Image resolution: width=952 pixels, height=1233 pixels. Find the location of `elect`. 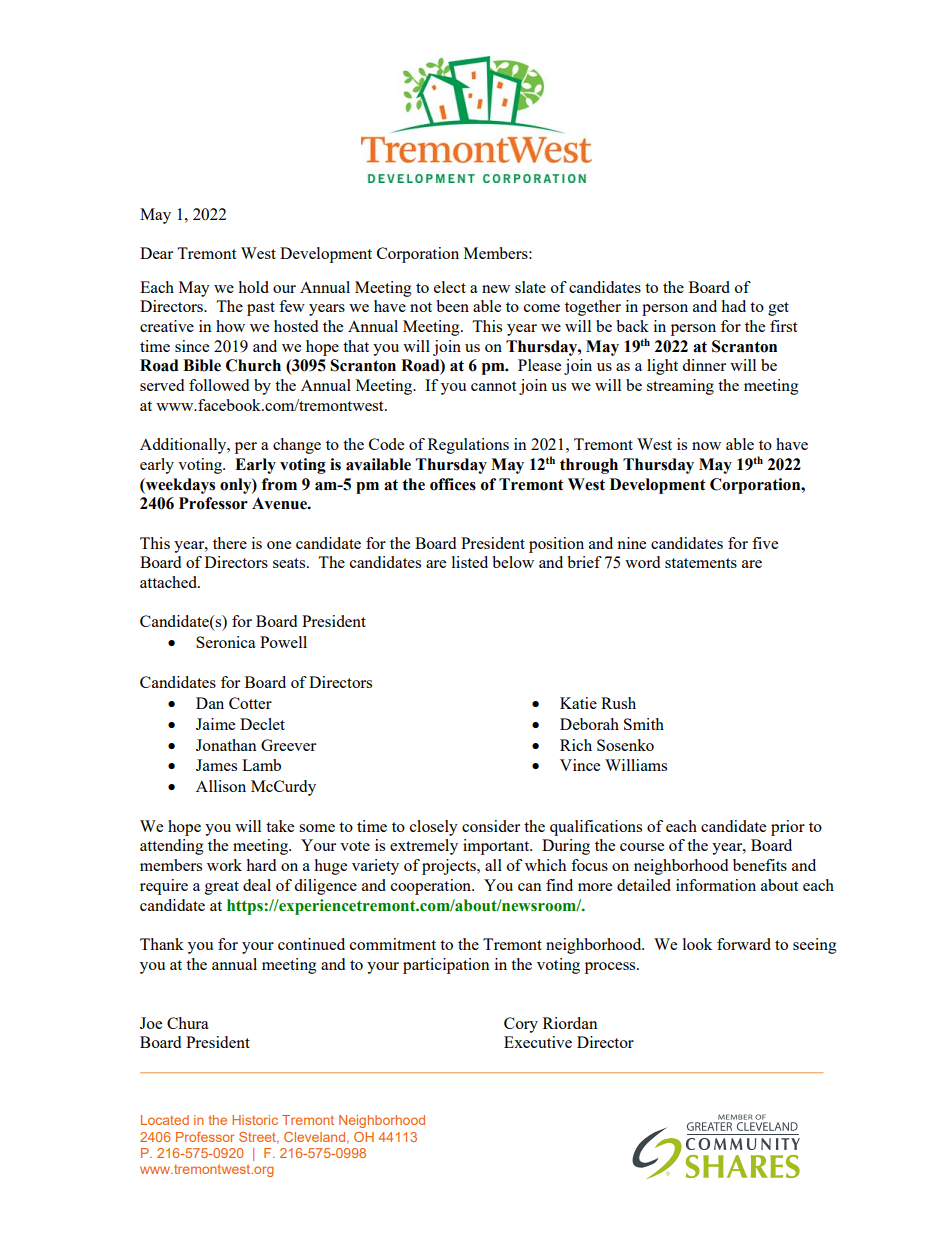

elect is located at coordinates (450, 287).
